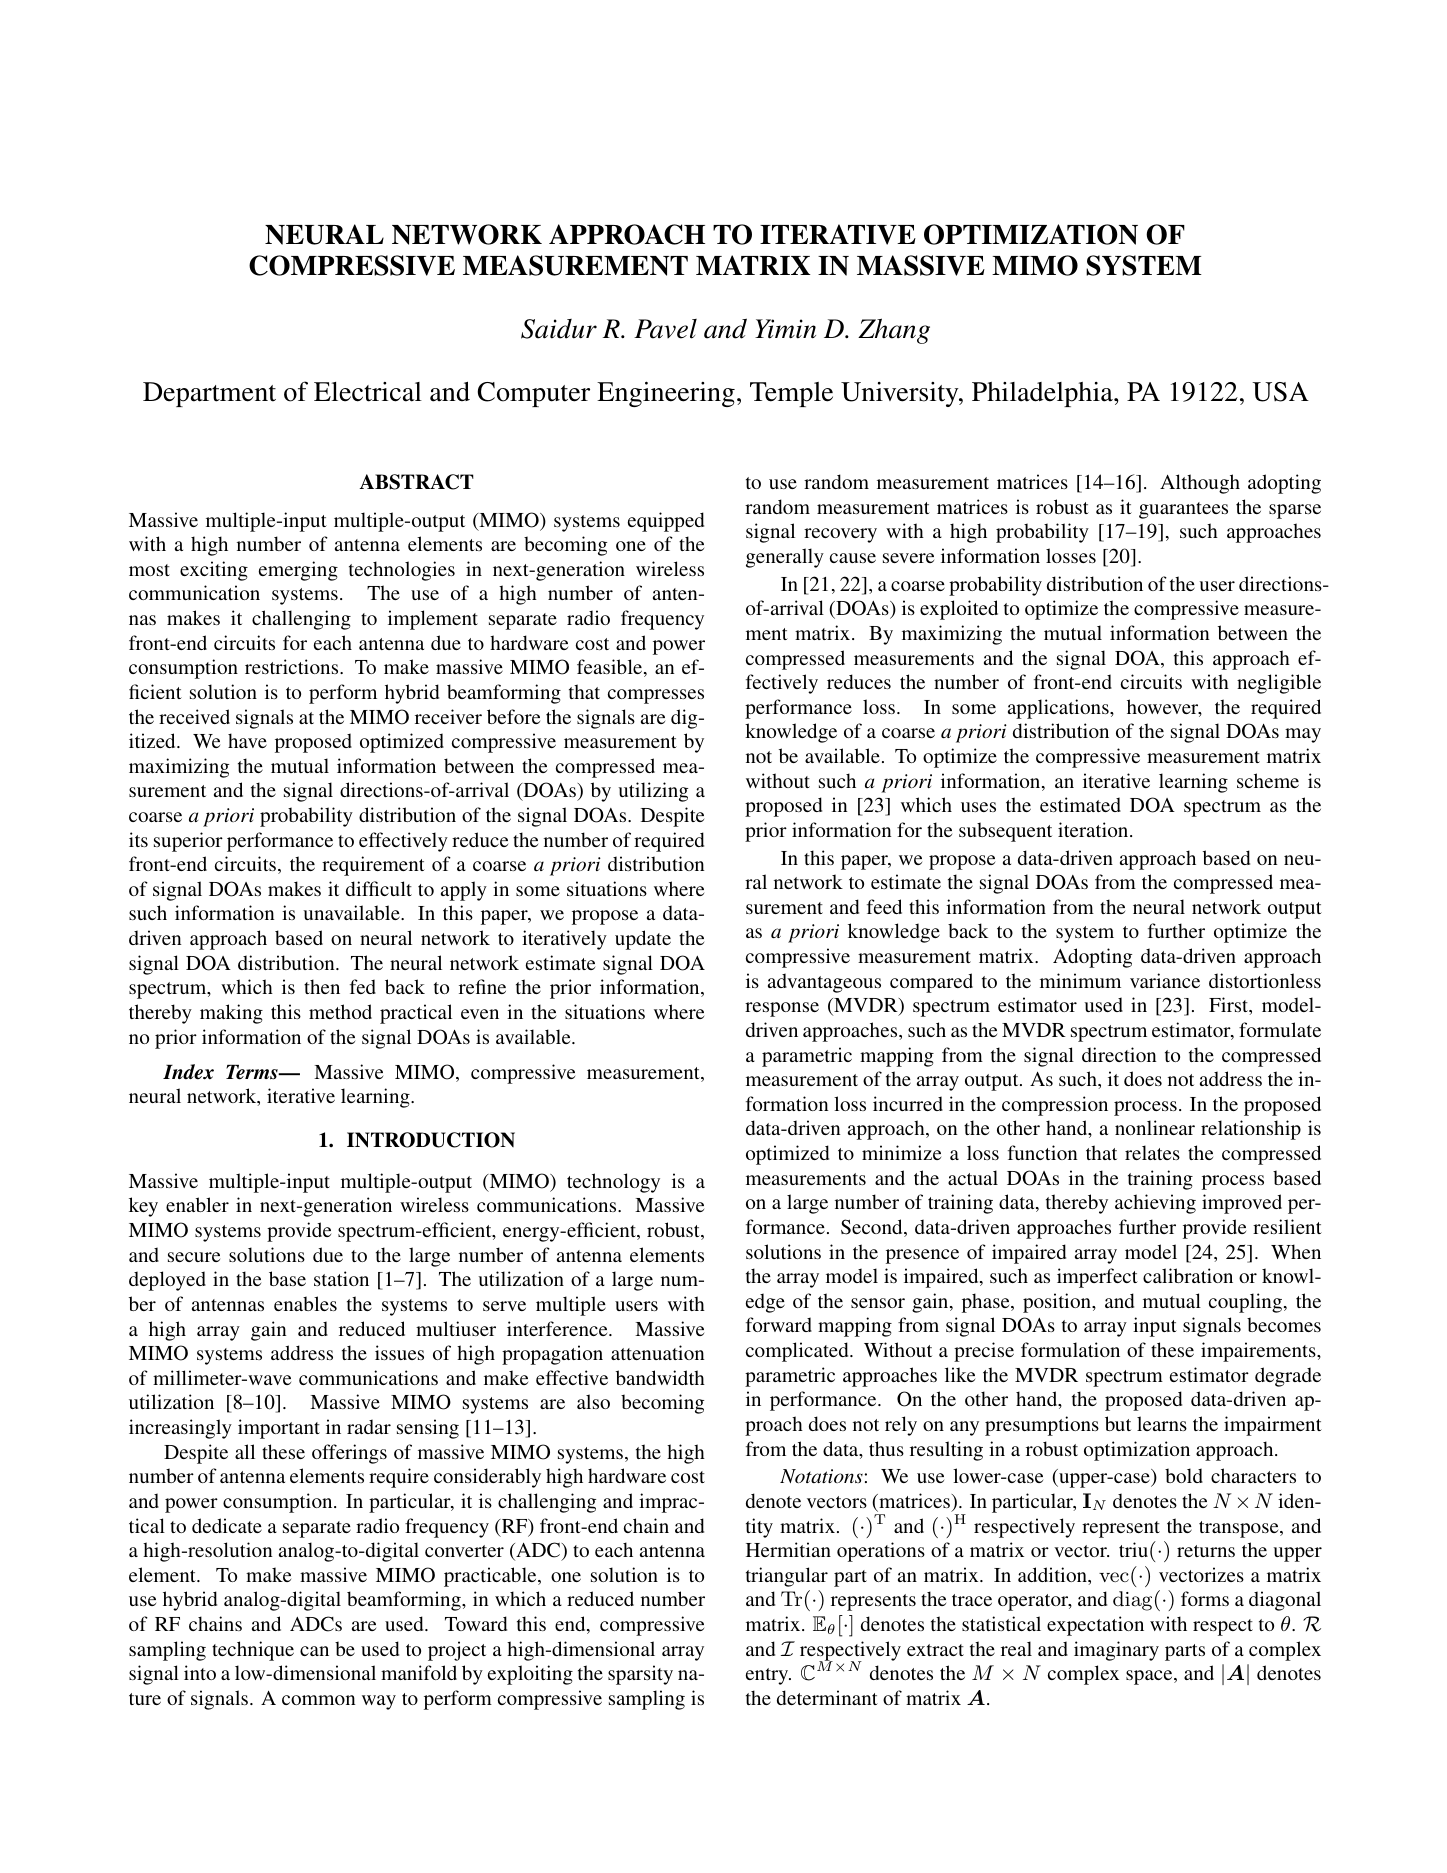 This screenshot has width=1447, height=1873. Describe the element at coordinates (782, 1009) in the screenshot. I see `response` at that location.
